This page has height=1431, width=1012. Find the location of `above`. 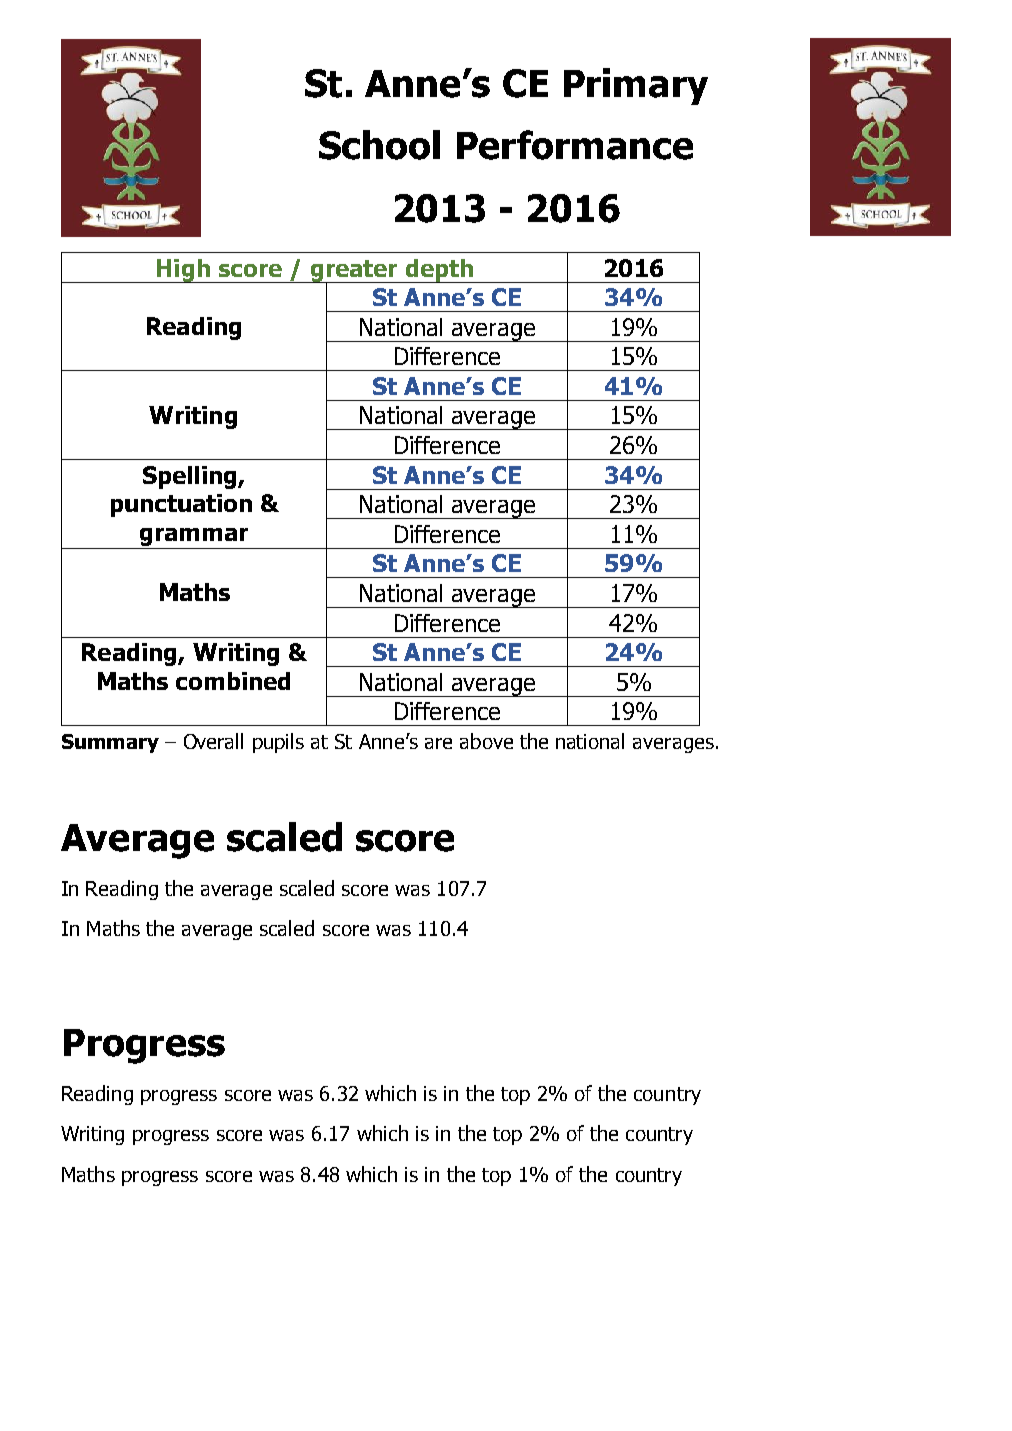

above is located at coordinates (486, 741).
